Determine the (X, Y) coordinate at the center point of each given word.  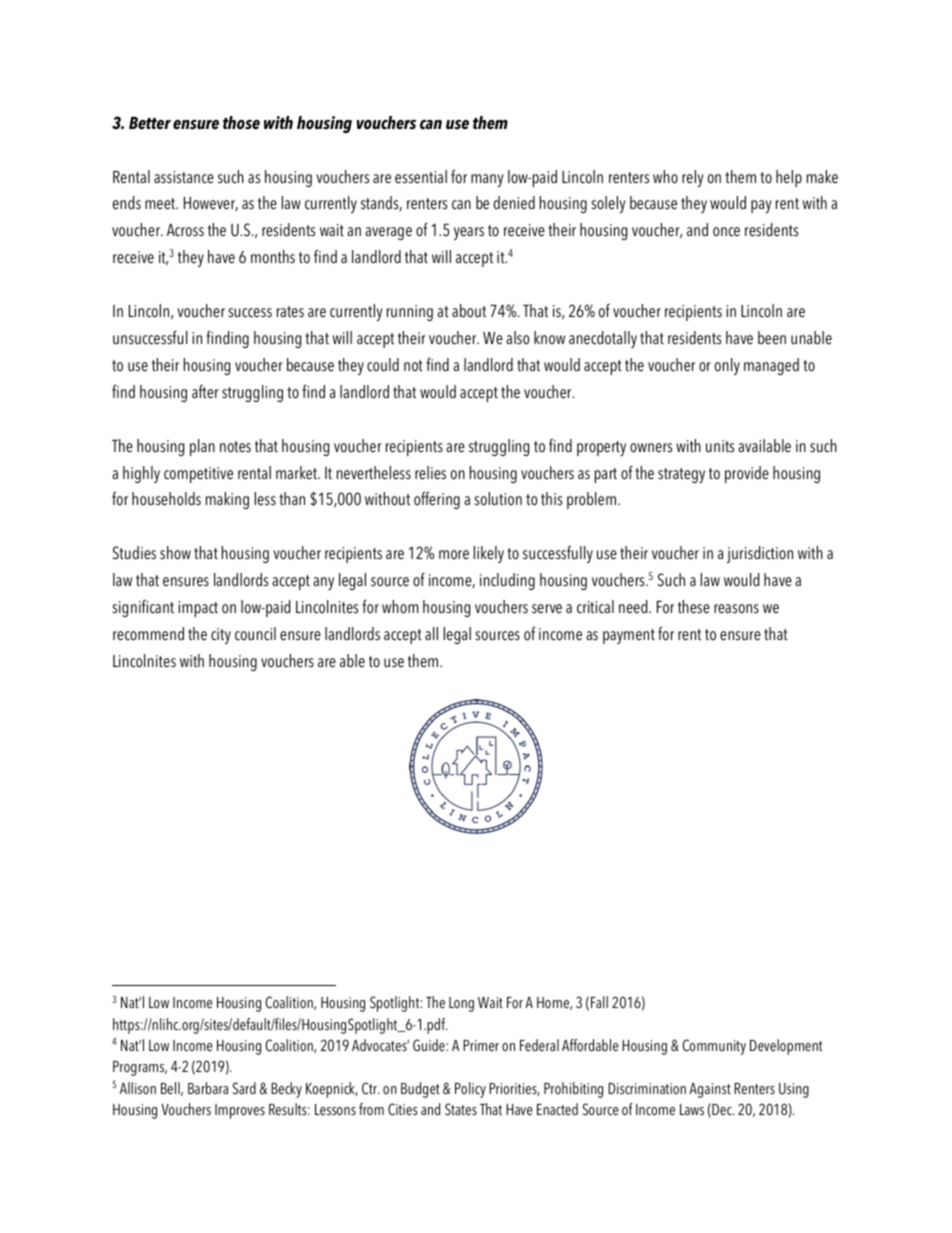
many (487, 180)
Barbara (208, 1088)
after (205, 392)
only (727, 366)
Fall (599, 1002)
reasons (736, 609)
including (507, 581)
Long (461, 1004)
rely (692, 178)
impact (198, 609)
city (221, 636)
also (518, 338)
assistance (184, 177)
